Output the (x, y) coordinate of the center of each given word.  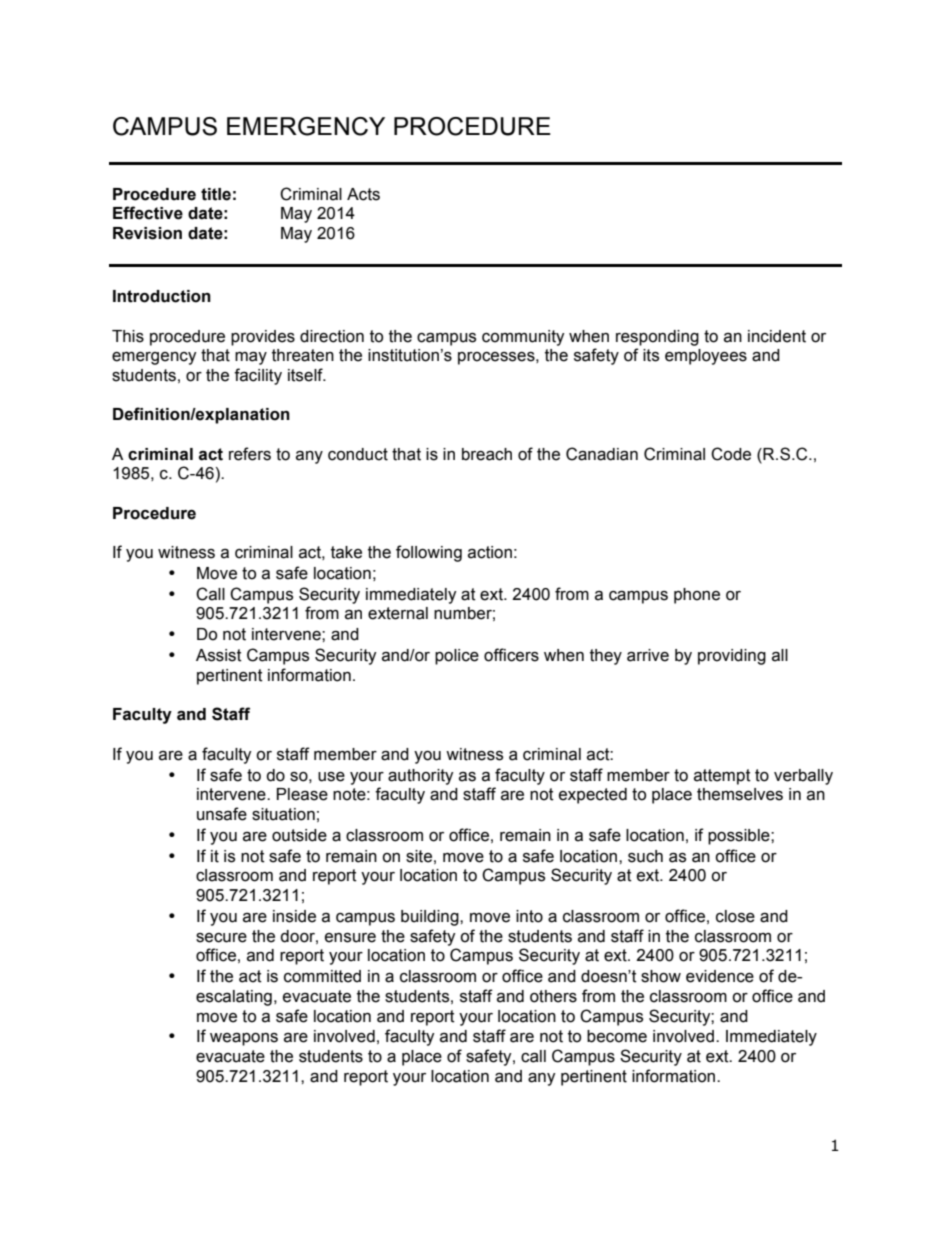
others (553, 996)
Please (302, 794)
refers (250, 454)
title (216, 194)
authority (421, 777)
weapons (244, 1039)
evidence (720, 976)
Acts (363, 194)
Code (731, 454)
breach (487, 454)
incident (777, 336)
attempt (722, 777)
